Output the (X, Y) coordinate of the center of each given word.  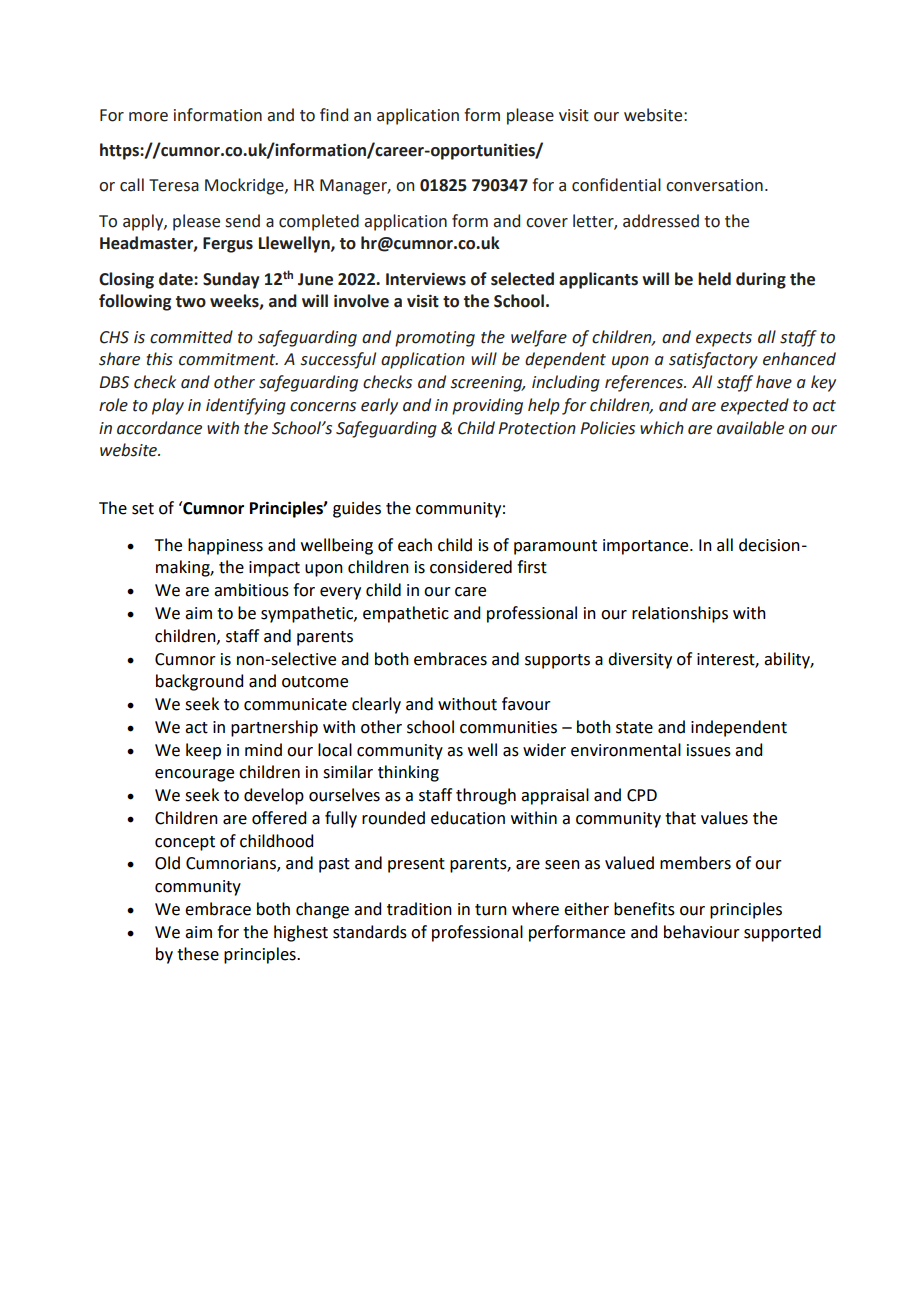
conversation (714, 185)
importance (647, 547)
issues (709, 750)
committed (191, 337)
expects (724, 339)
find (334, 115)
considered (471, 567)
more (148, 117)
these (198, 954)
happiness (225, 546)
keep (203, 751)
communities (508, 727)
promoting (435, 339)
